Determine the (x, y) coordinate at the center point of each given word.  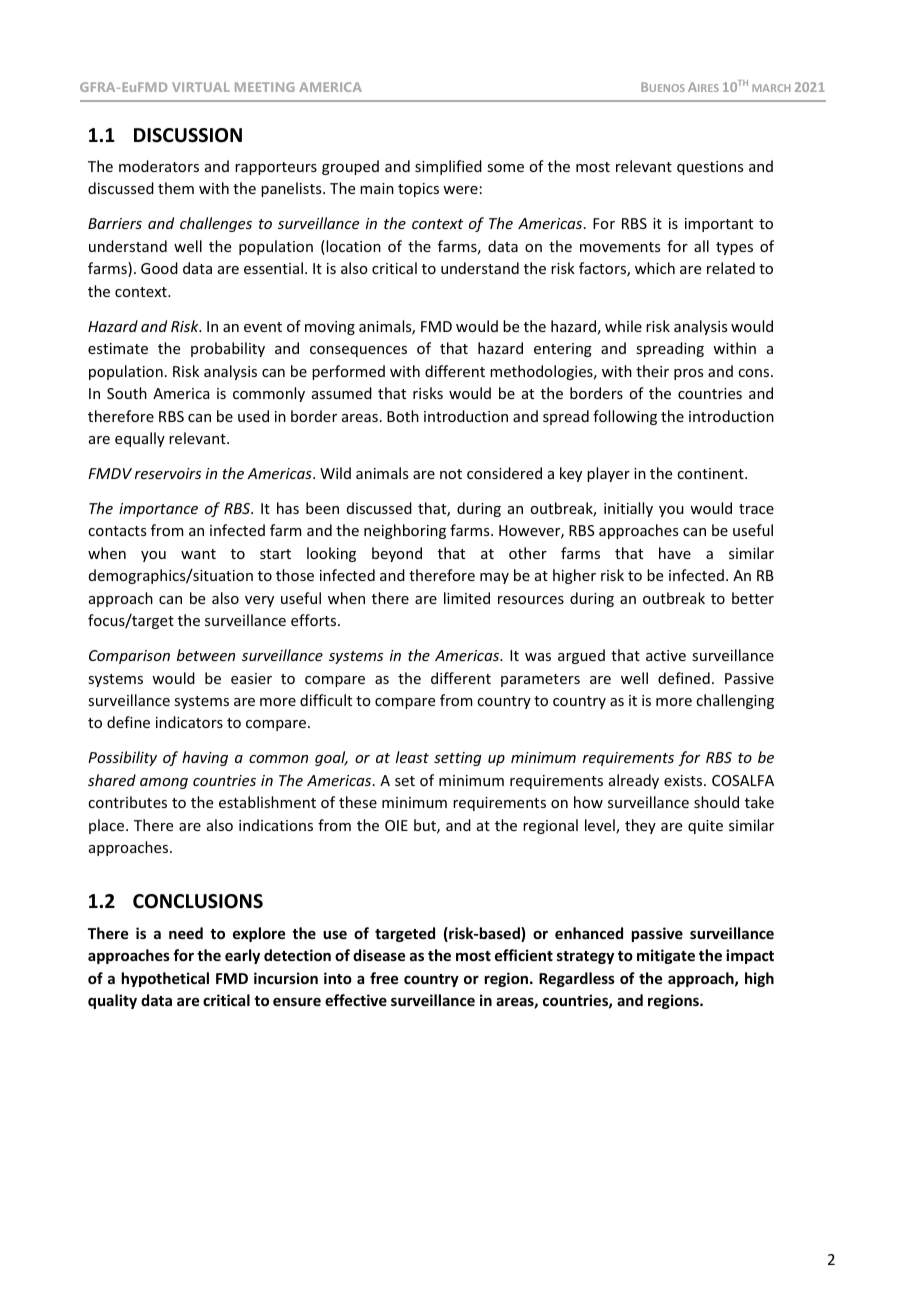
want (198, 554)
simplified (448, 167)
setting (458, 759)
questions (710, 168)
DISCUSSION (188, 135)
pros (688, 374)
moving (330, 328)
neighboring (405, 531)
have (675, 553)
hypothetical (165, 979)
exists (684, 780)
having (205, 758)
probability (228, 349)
